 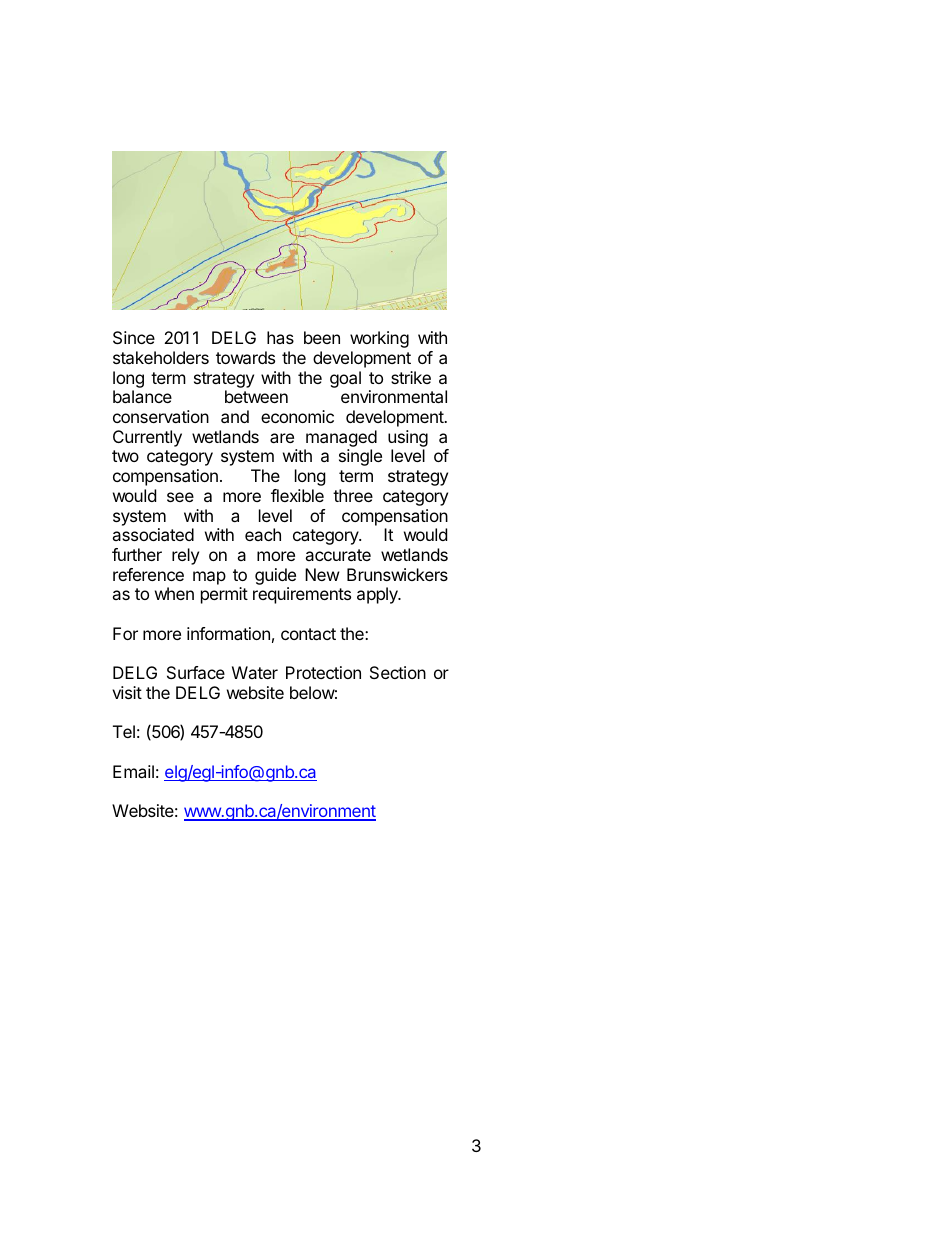 What do you see at coordinates (180, 497) in the screenshot?
I see `see` at bounding box center [180, 497].
